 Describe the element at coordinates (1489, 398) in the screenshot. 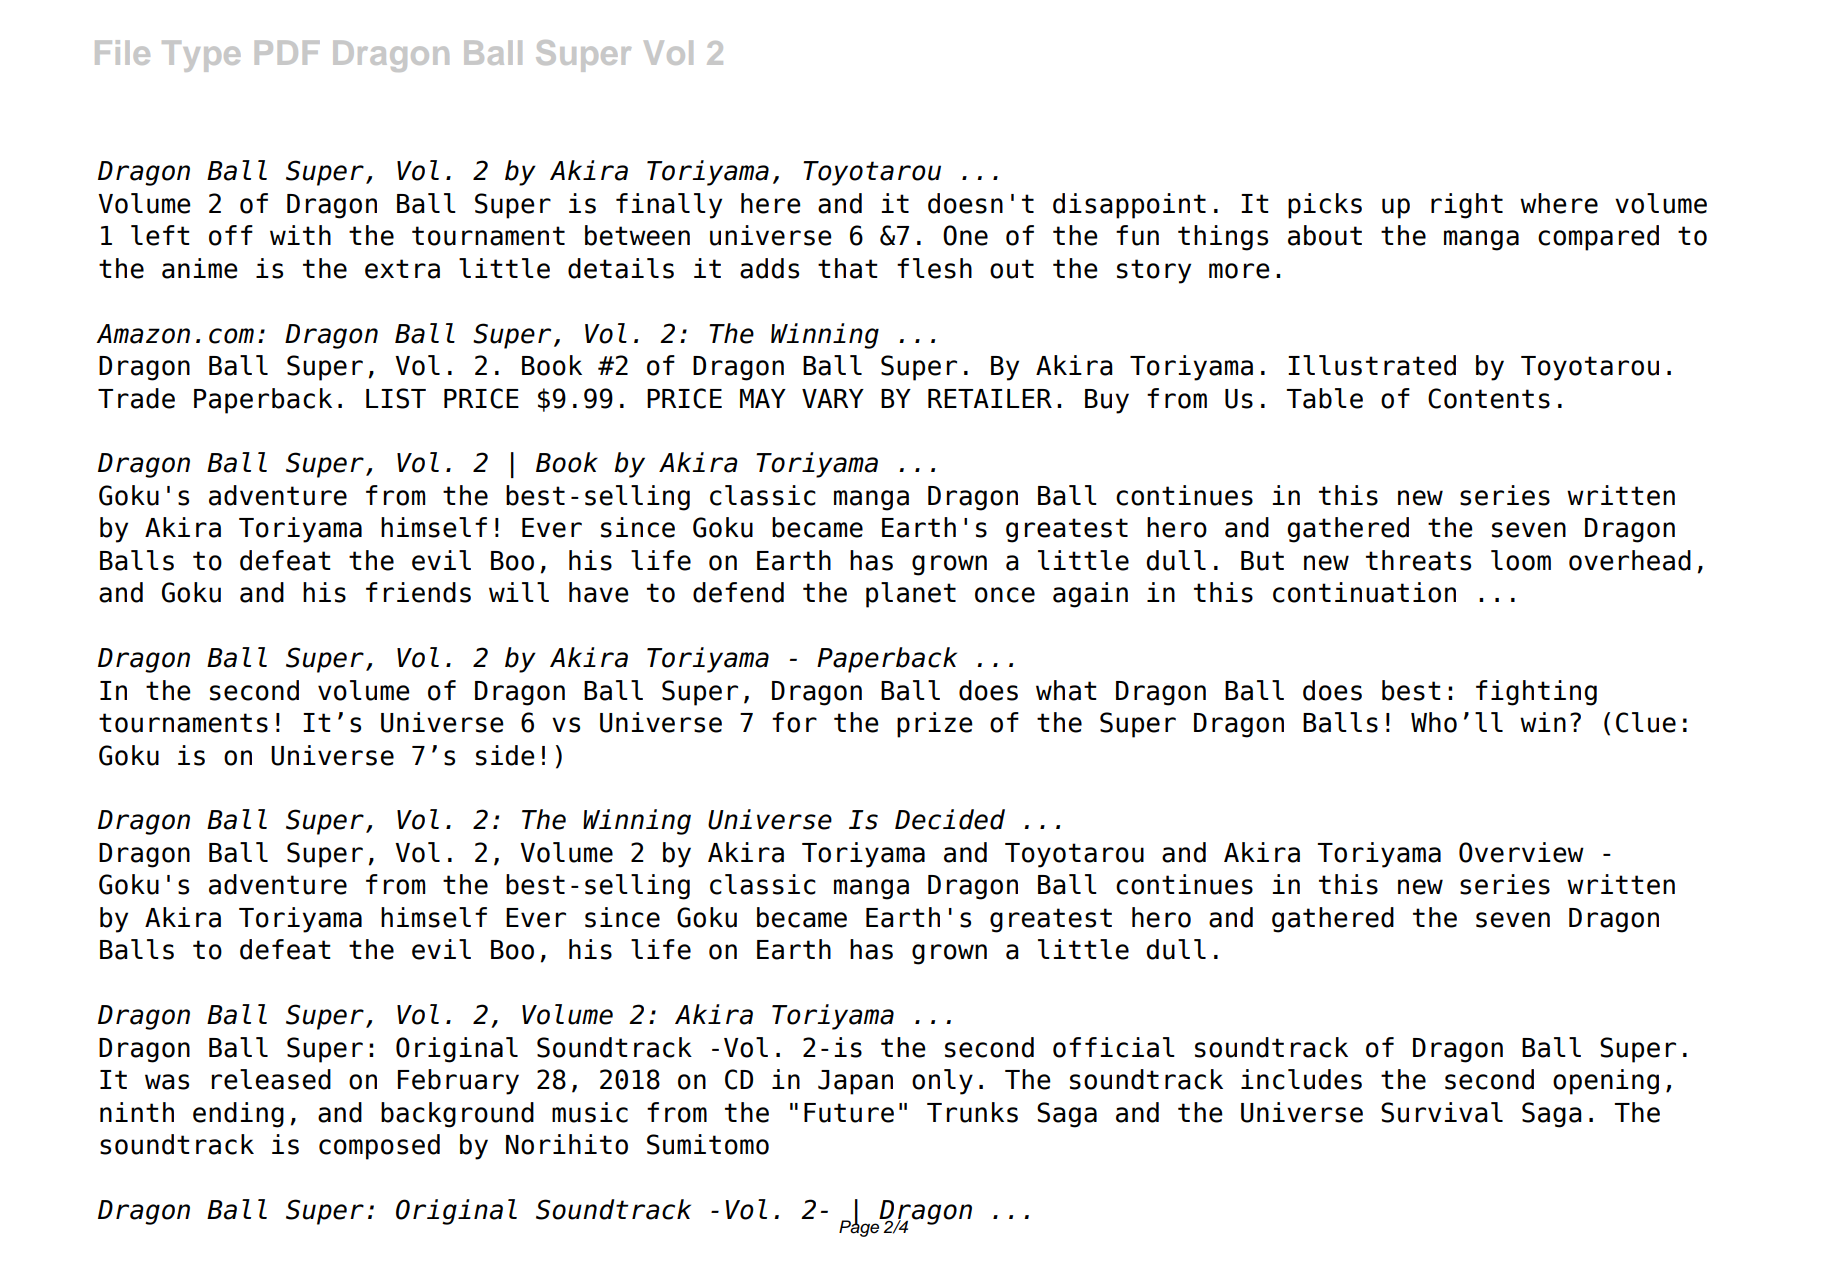

I see `Contents` at that location.
